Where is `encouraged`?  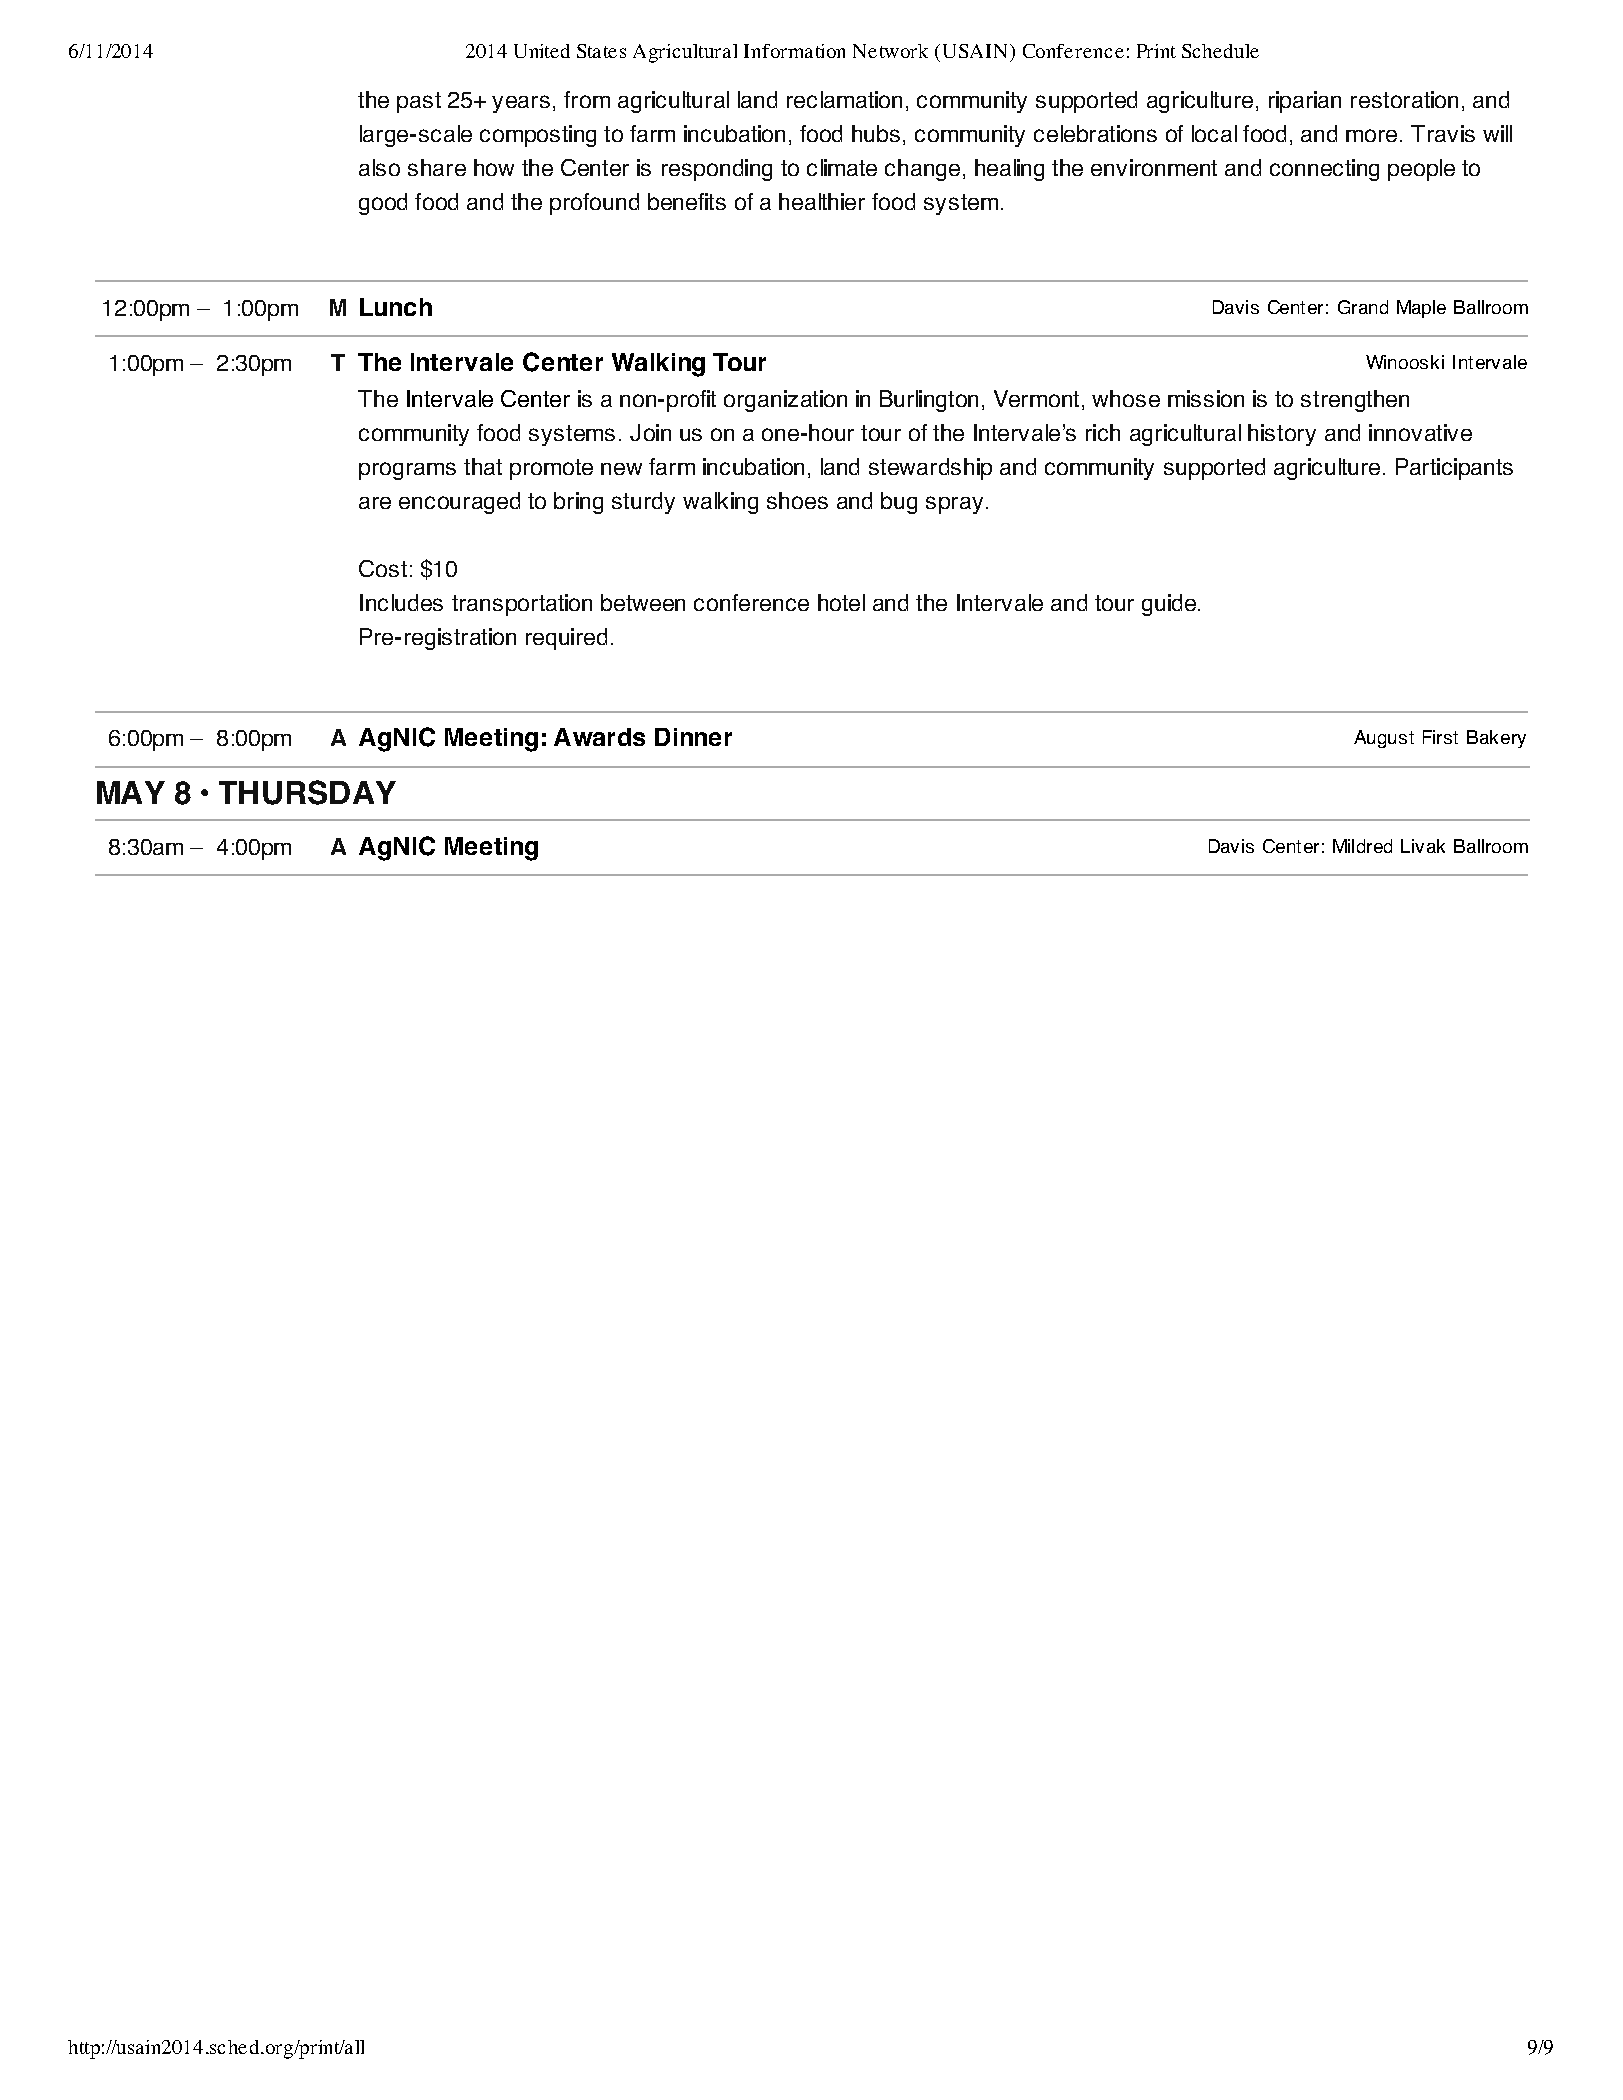 encouraged is located at coordinates (459, 503).
